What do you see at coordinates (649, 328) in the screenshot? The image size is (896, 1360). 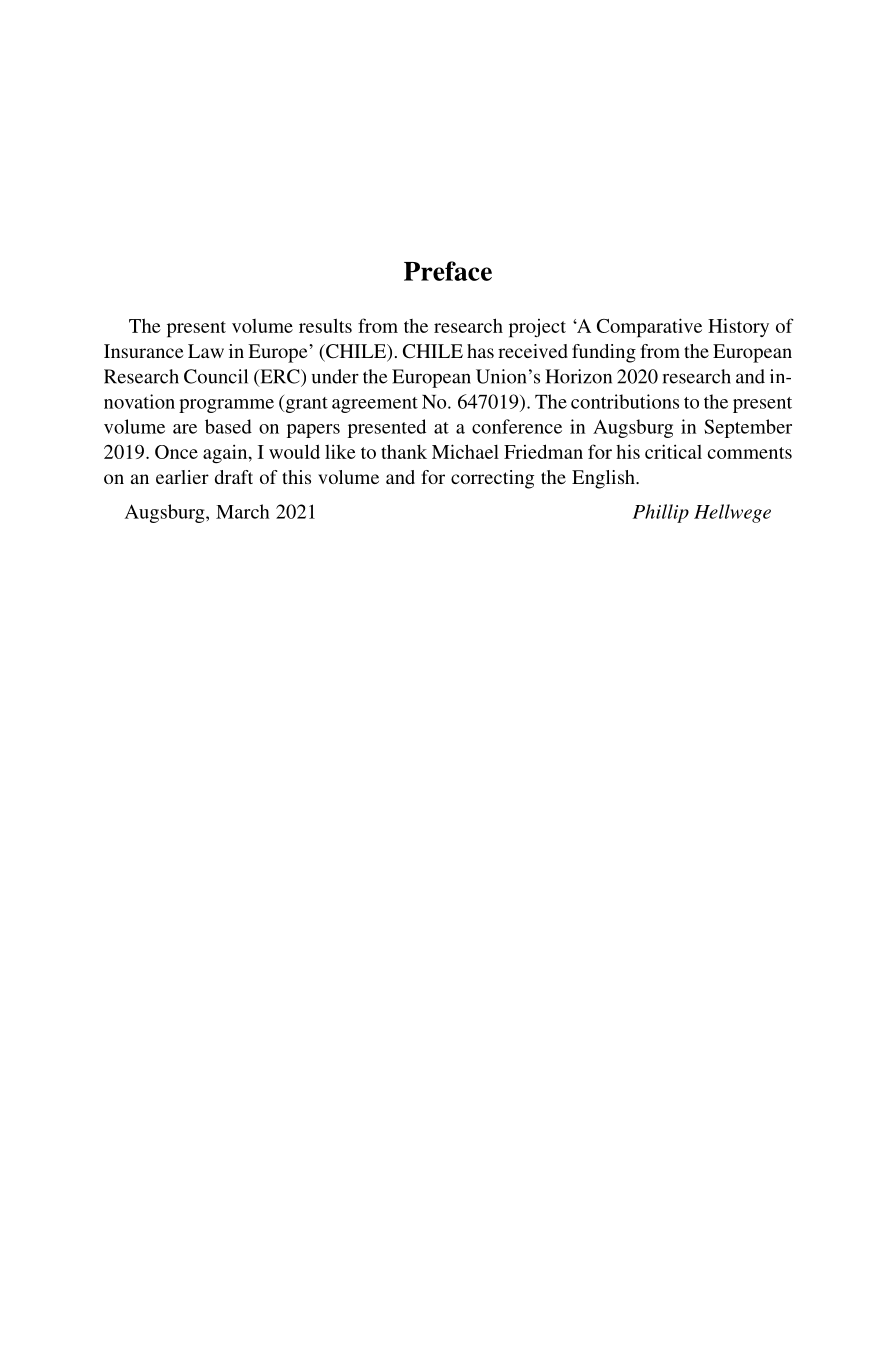 I see `Comparative` at bounding box center [649, 328].
